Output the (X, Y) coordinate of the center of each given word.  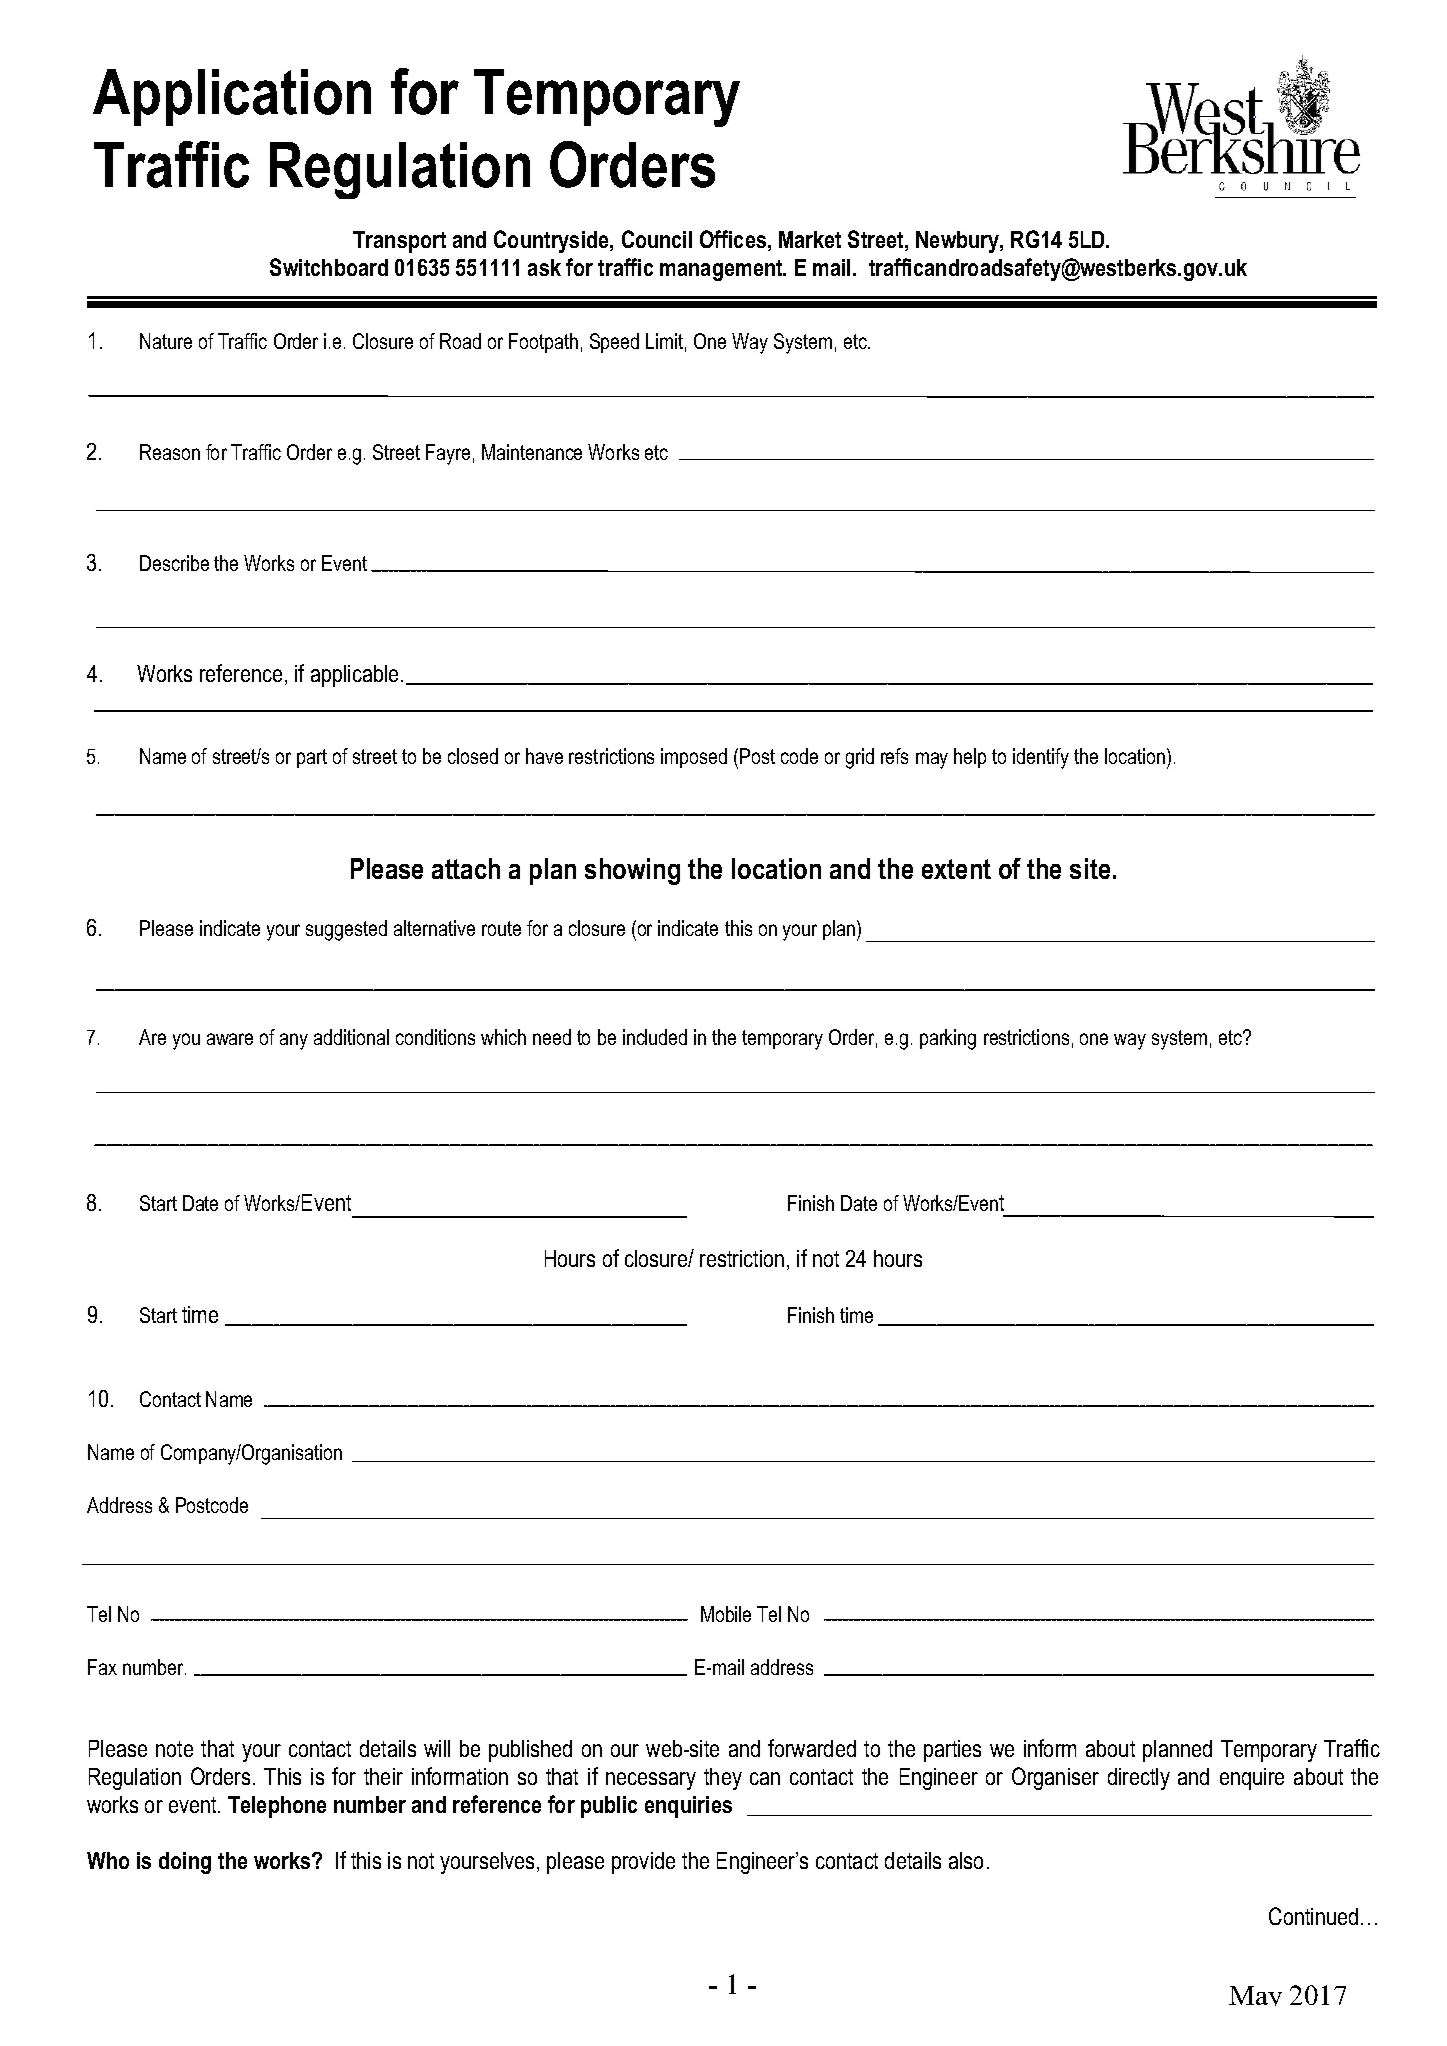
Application (232, 97)
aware (230, 1039)
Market (810, 239)
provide (643, 1863)
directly (1139, 1779)
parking (948, 1039)
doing (185, 1863)
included (655, 1037)
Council (657, 239)
